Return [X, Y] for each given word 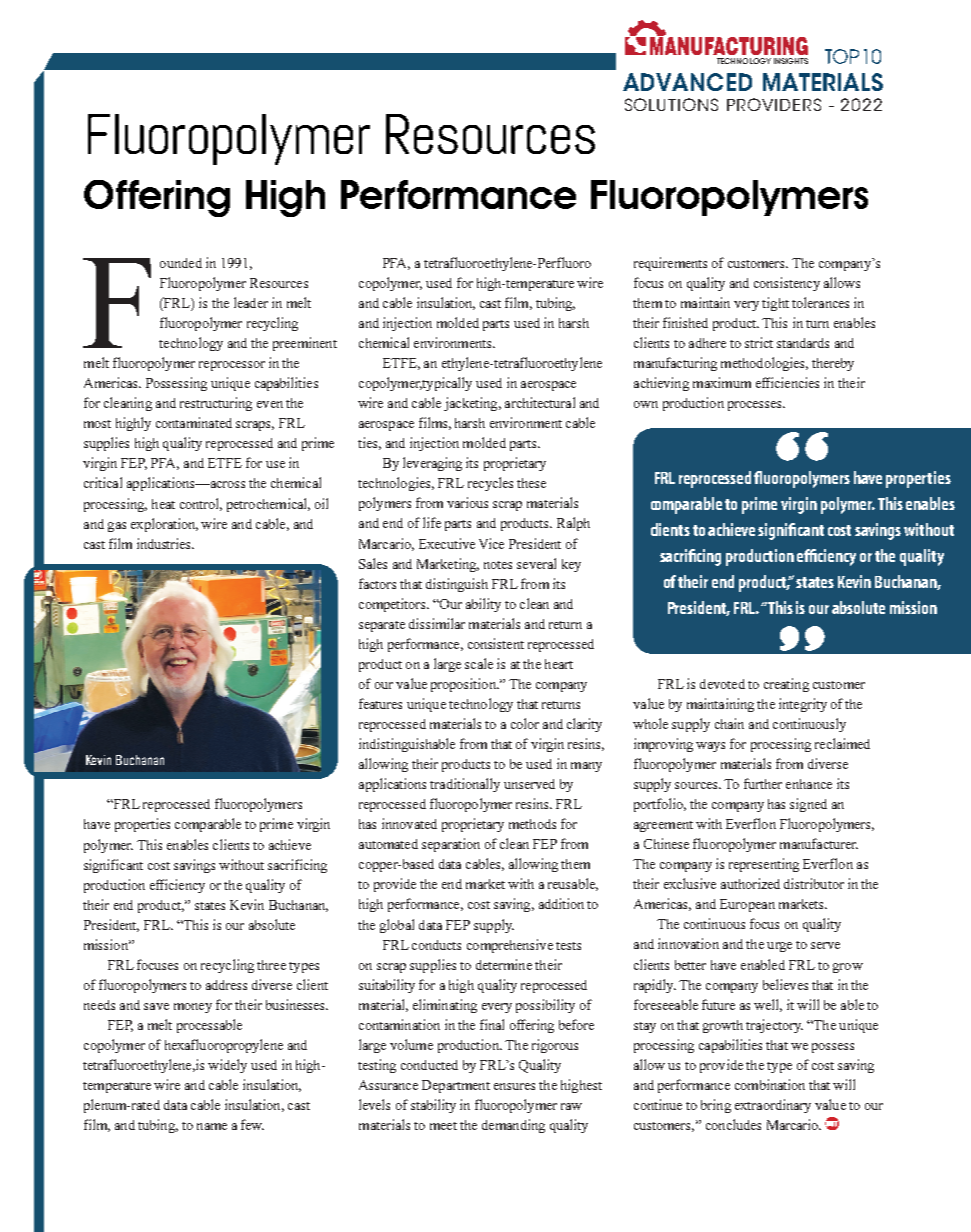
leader [251, 302]
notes [498, 565]
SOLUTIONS [671, 104]
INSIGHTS [791, 61]
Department [456, 1086]
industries [165, 543]
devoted [722, 684]
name [212, 1126]
